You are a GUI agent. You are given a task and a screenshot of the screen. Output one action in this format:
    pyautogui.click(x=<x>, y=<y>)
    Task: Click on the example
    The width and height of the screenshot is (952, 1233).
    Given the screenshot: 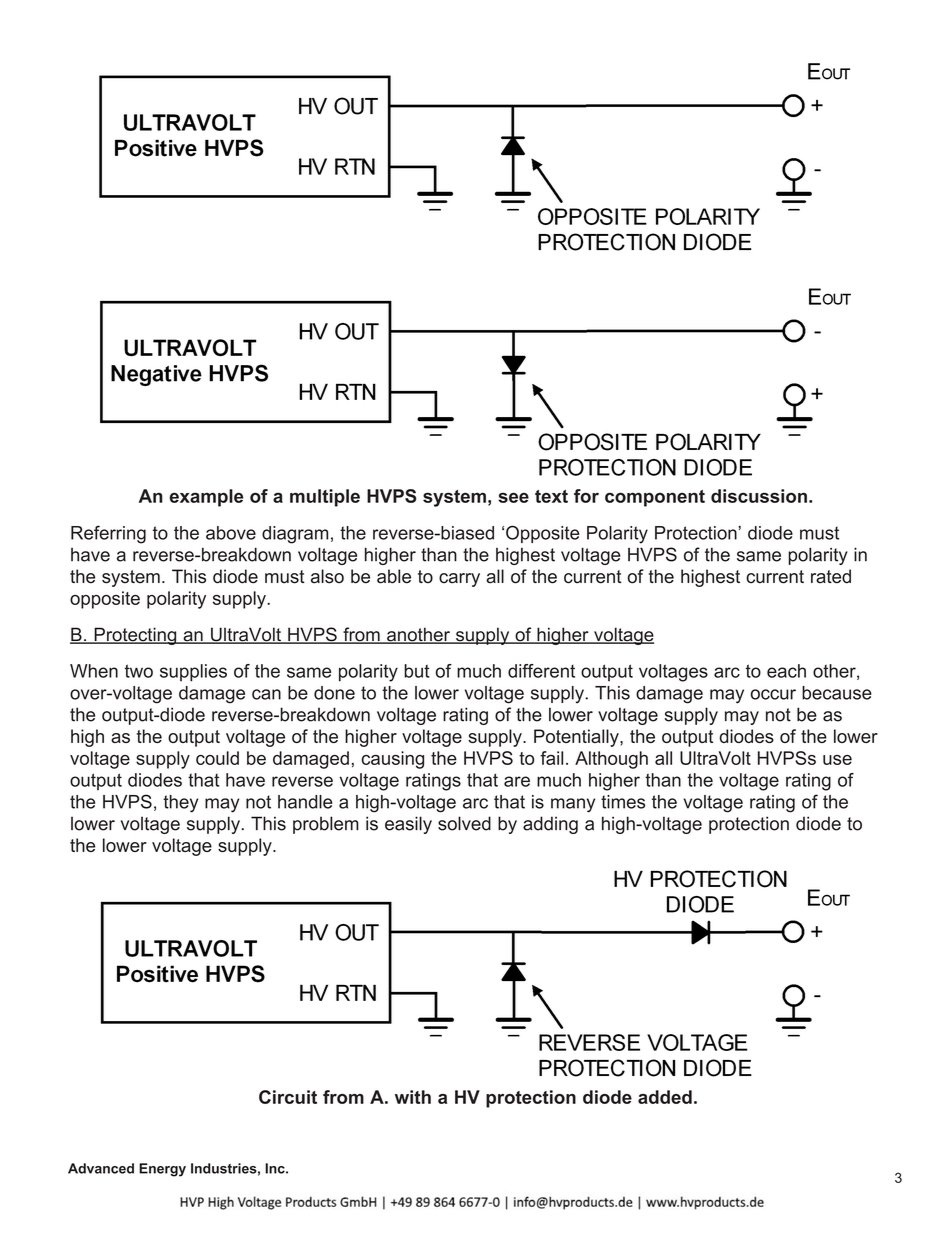 What is the action you would take?
    pyautogui.click(x=206, y=498)
